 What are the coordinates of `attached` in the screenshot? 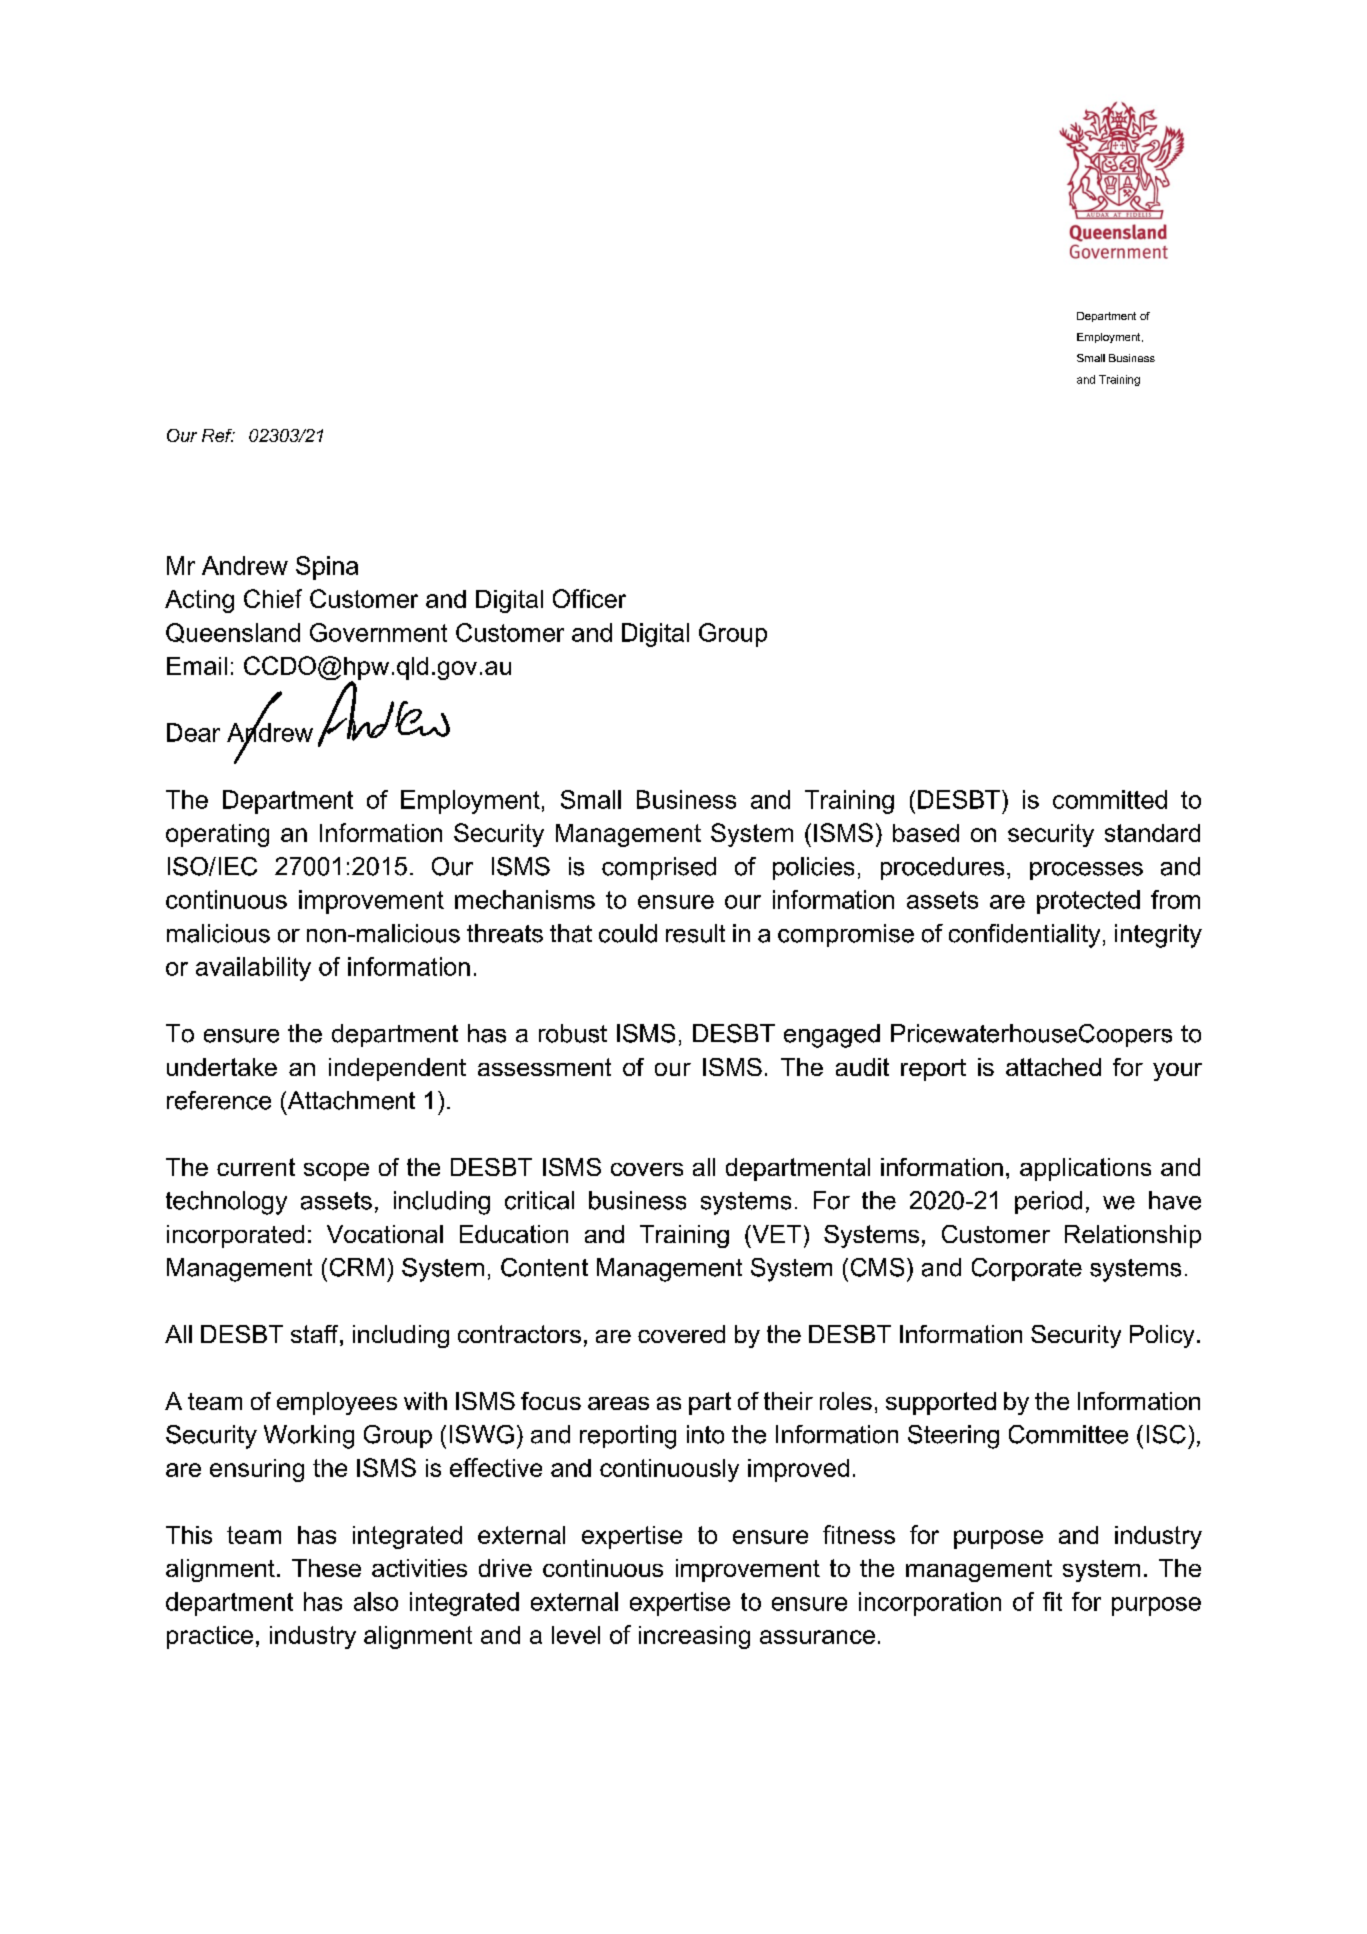 It's located at (1053, 1067).
